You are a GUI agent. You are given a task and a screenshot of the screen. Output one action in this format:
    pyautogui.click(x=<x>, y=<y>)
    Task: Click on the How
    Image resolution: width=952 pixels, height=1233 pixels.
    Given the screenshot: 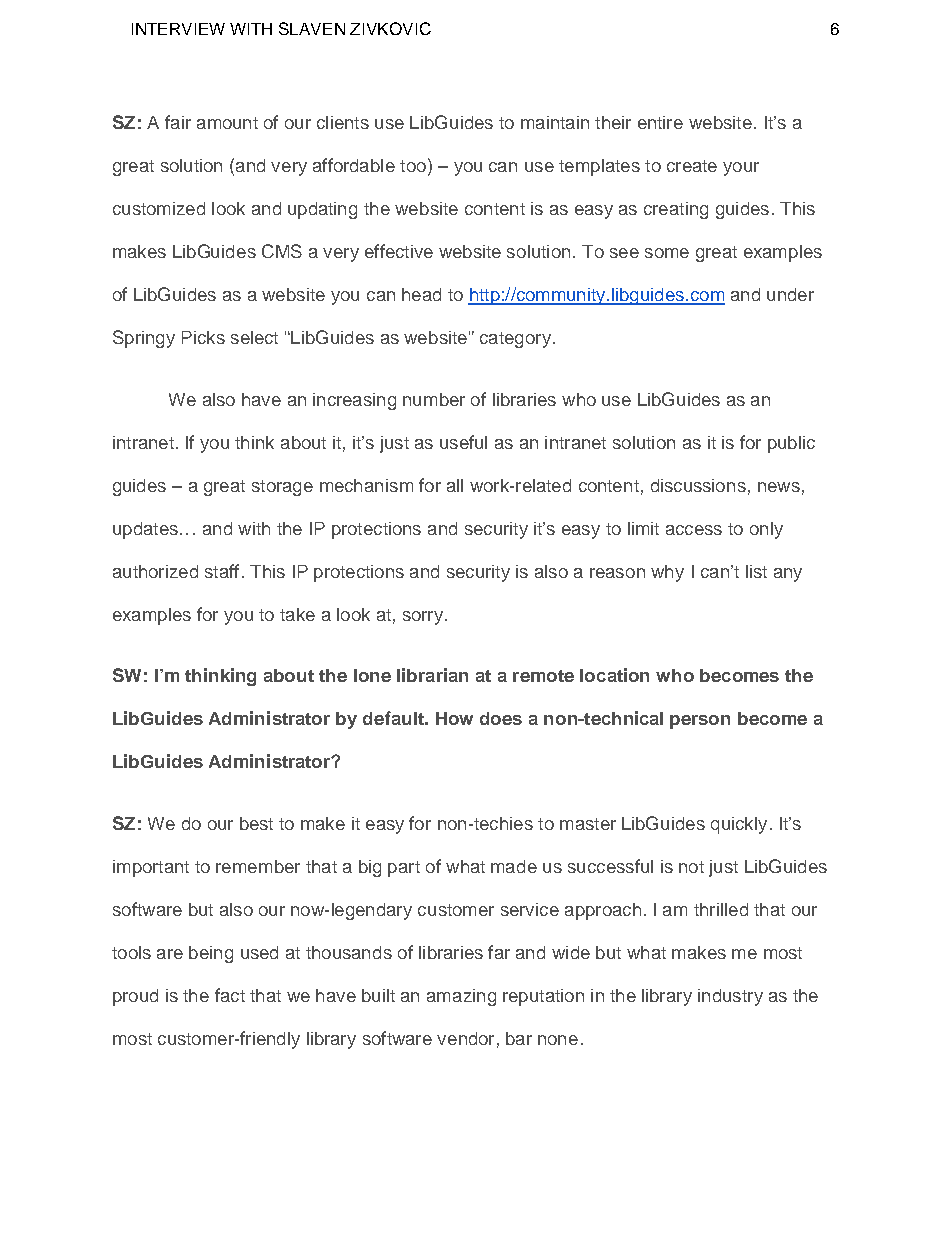 What is the action you would take?
    pyautogui.click(x=454, y=718)
